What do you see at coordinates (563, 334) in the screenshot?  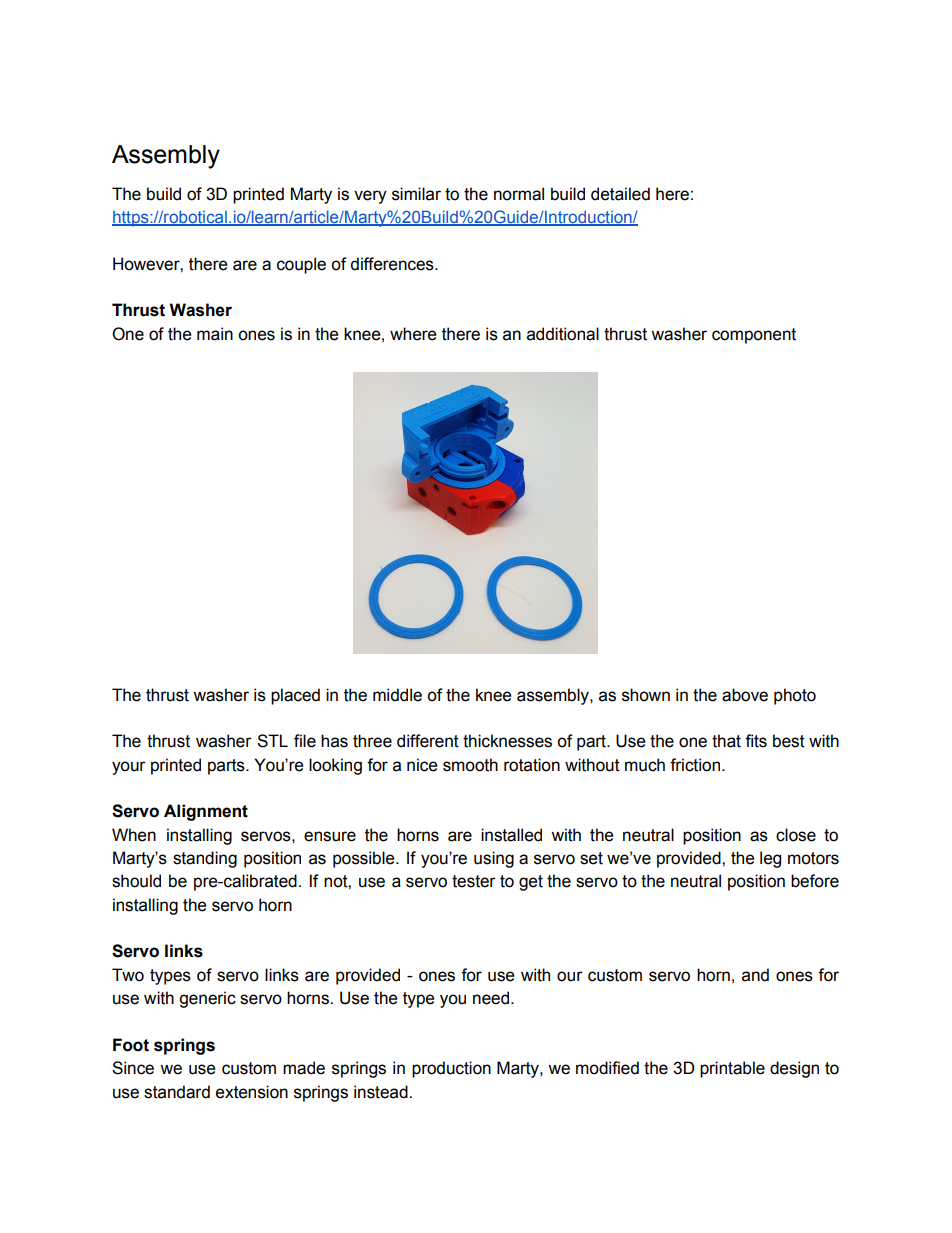 I see `additional` at bounding box center [563, 334].
